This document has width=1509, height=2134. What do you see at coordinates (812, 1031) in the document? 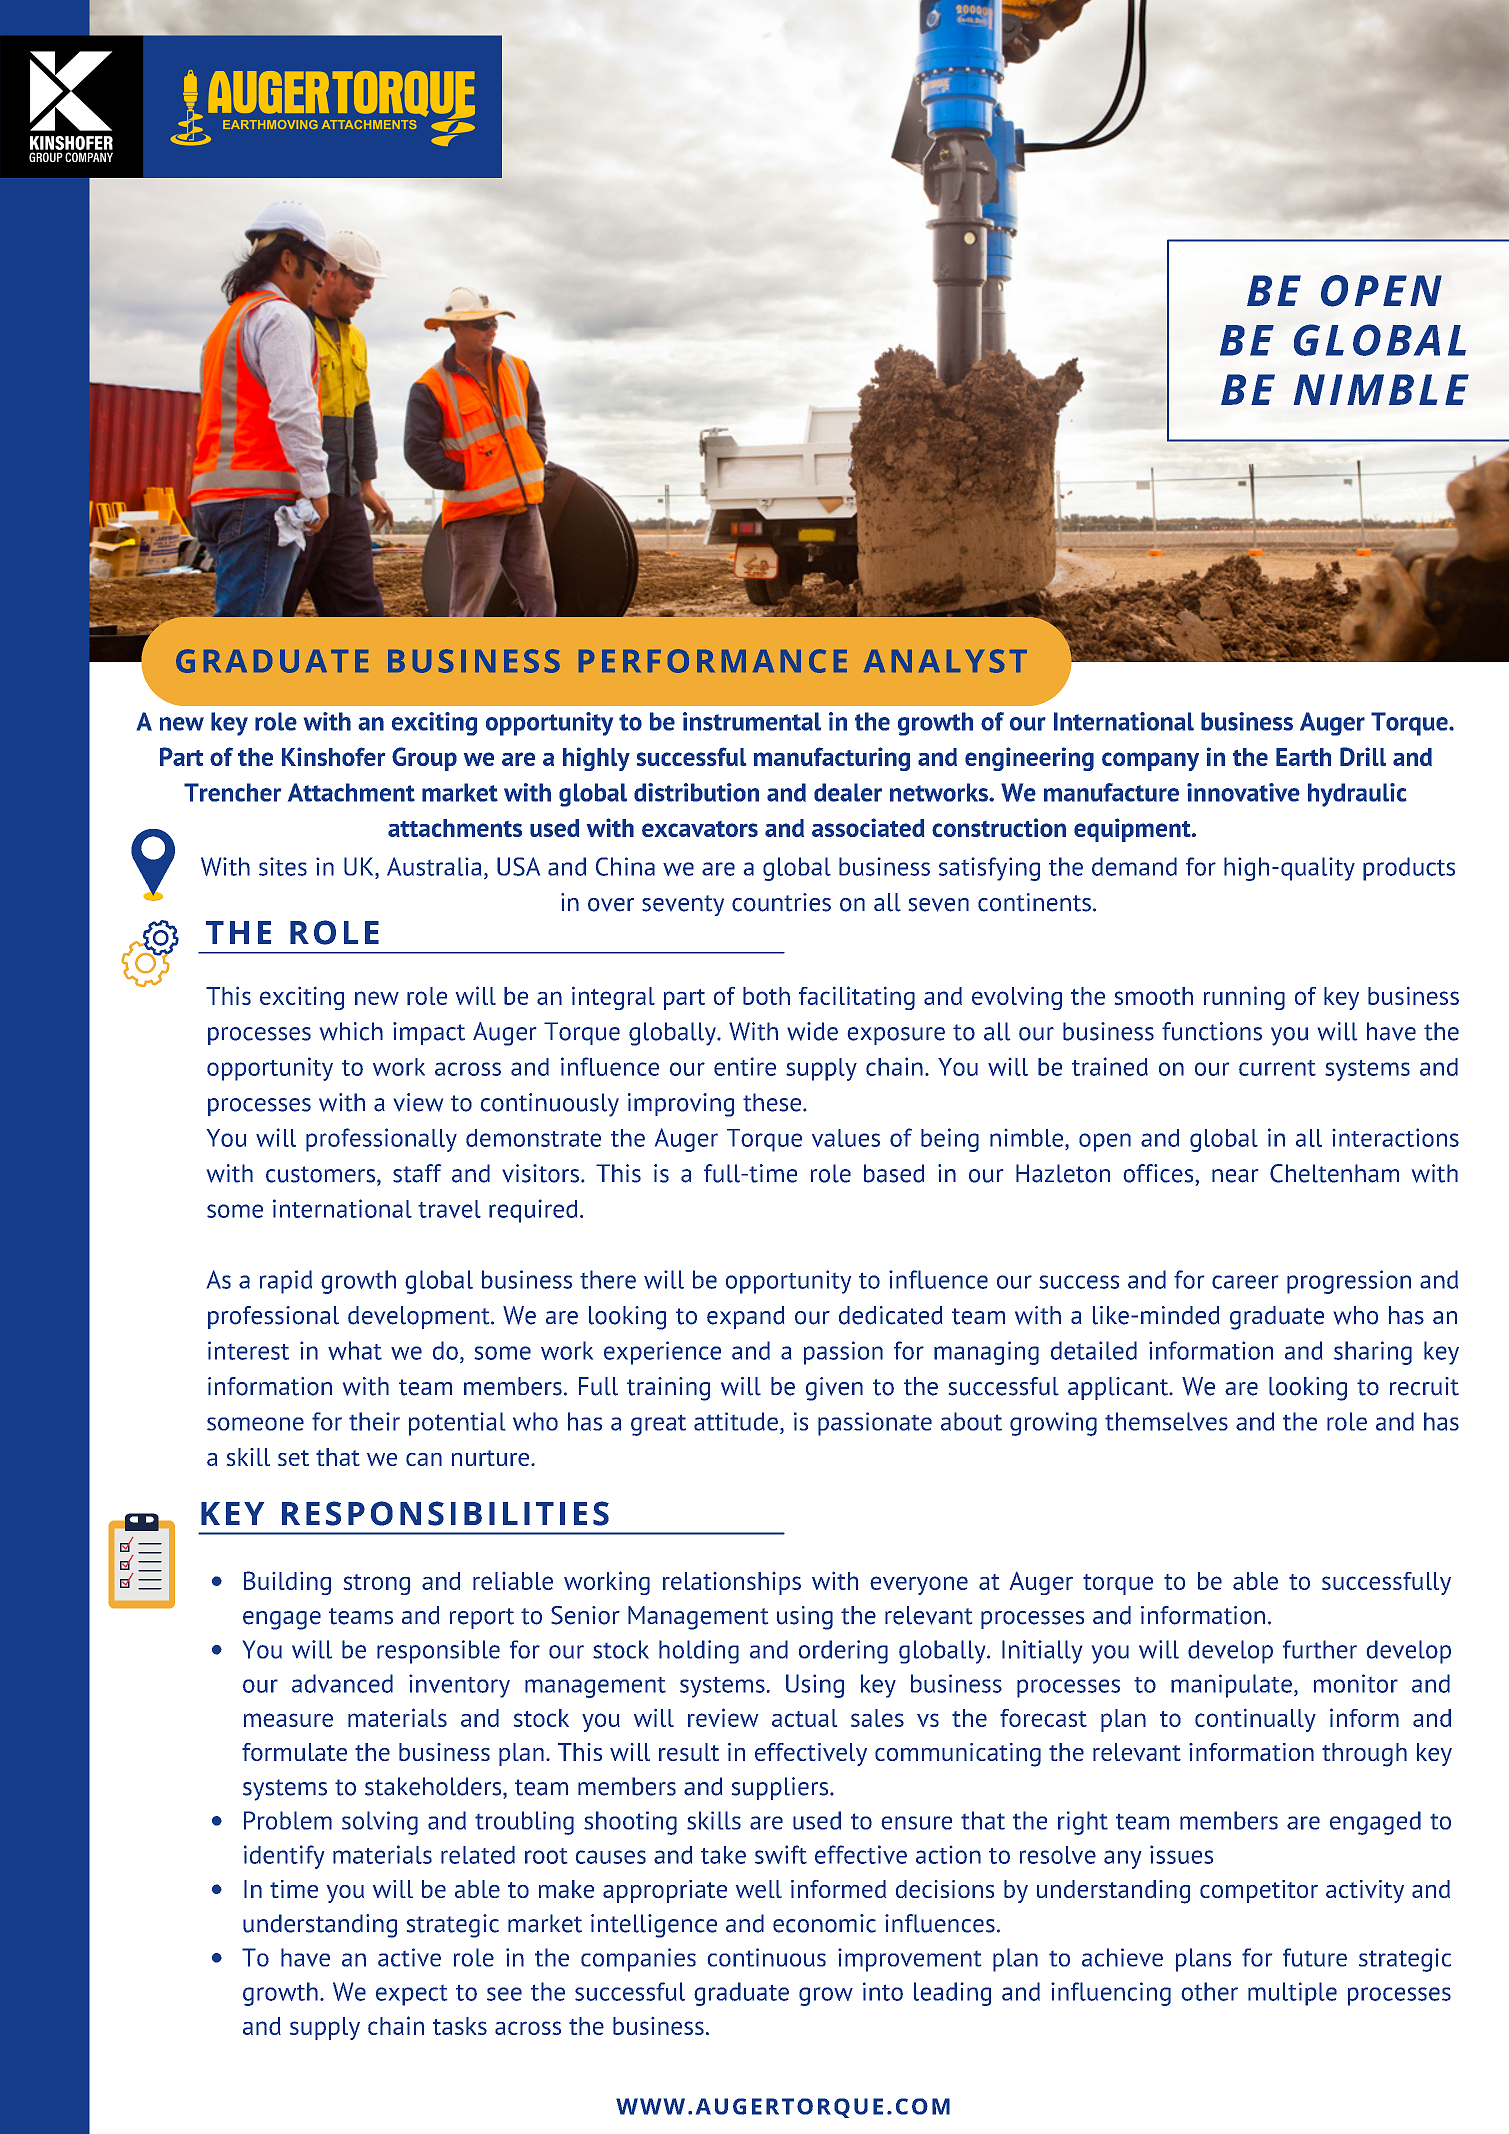
I see `wide` at bounding box center [812, 1031].
